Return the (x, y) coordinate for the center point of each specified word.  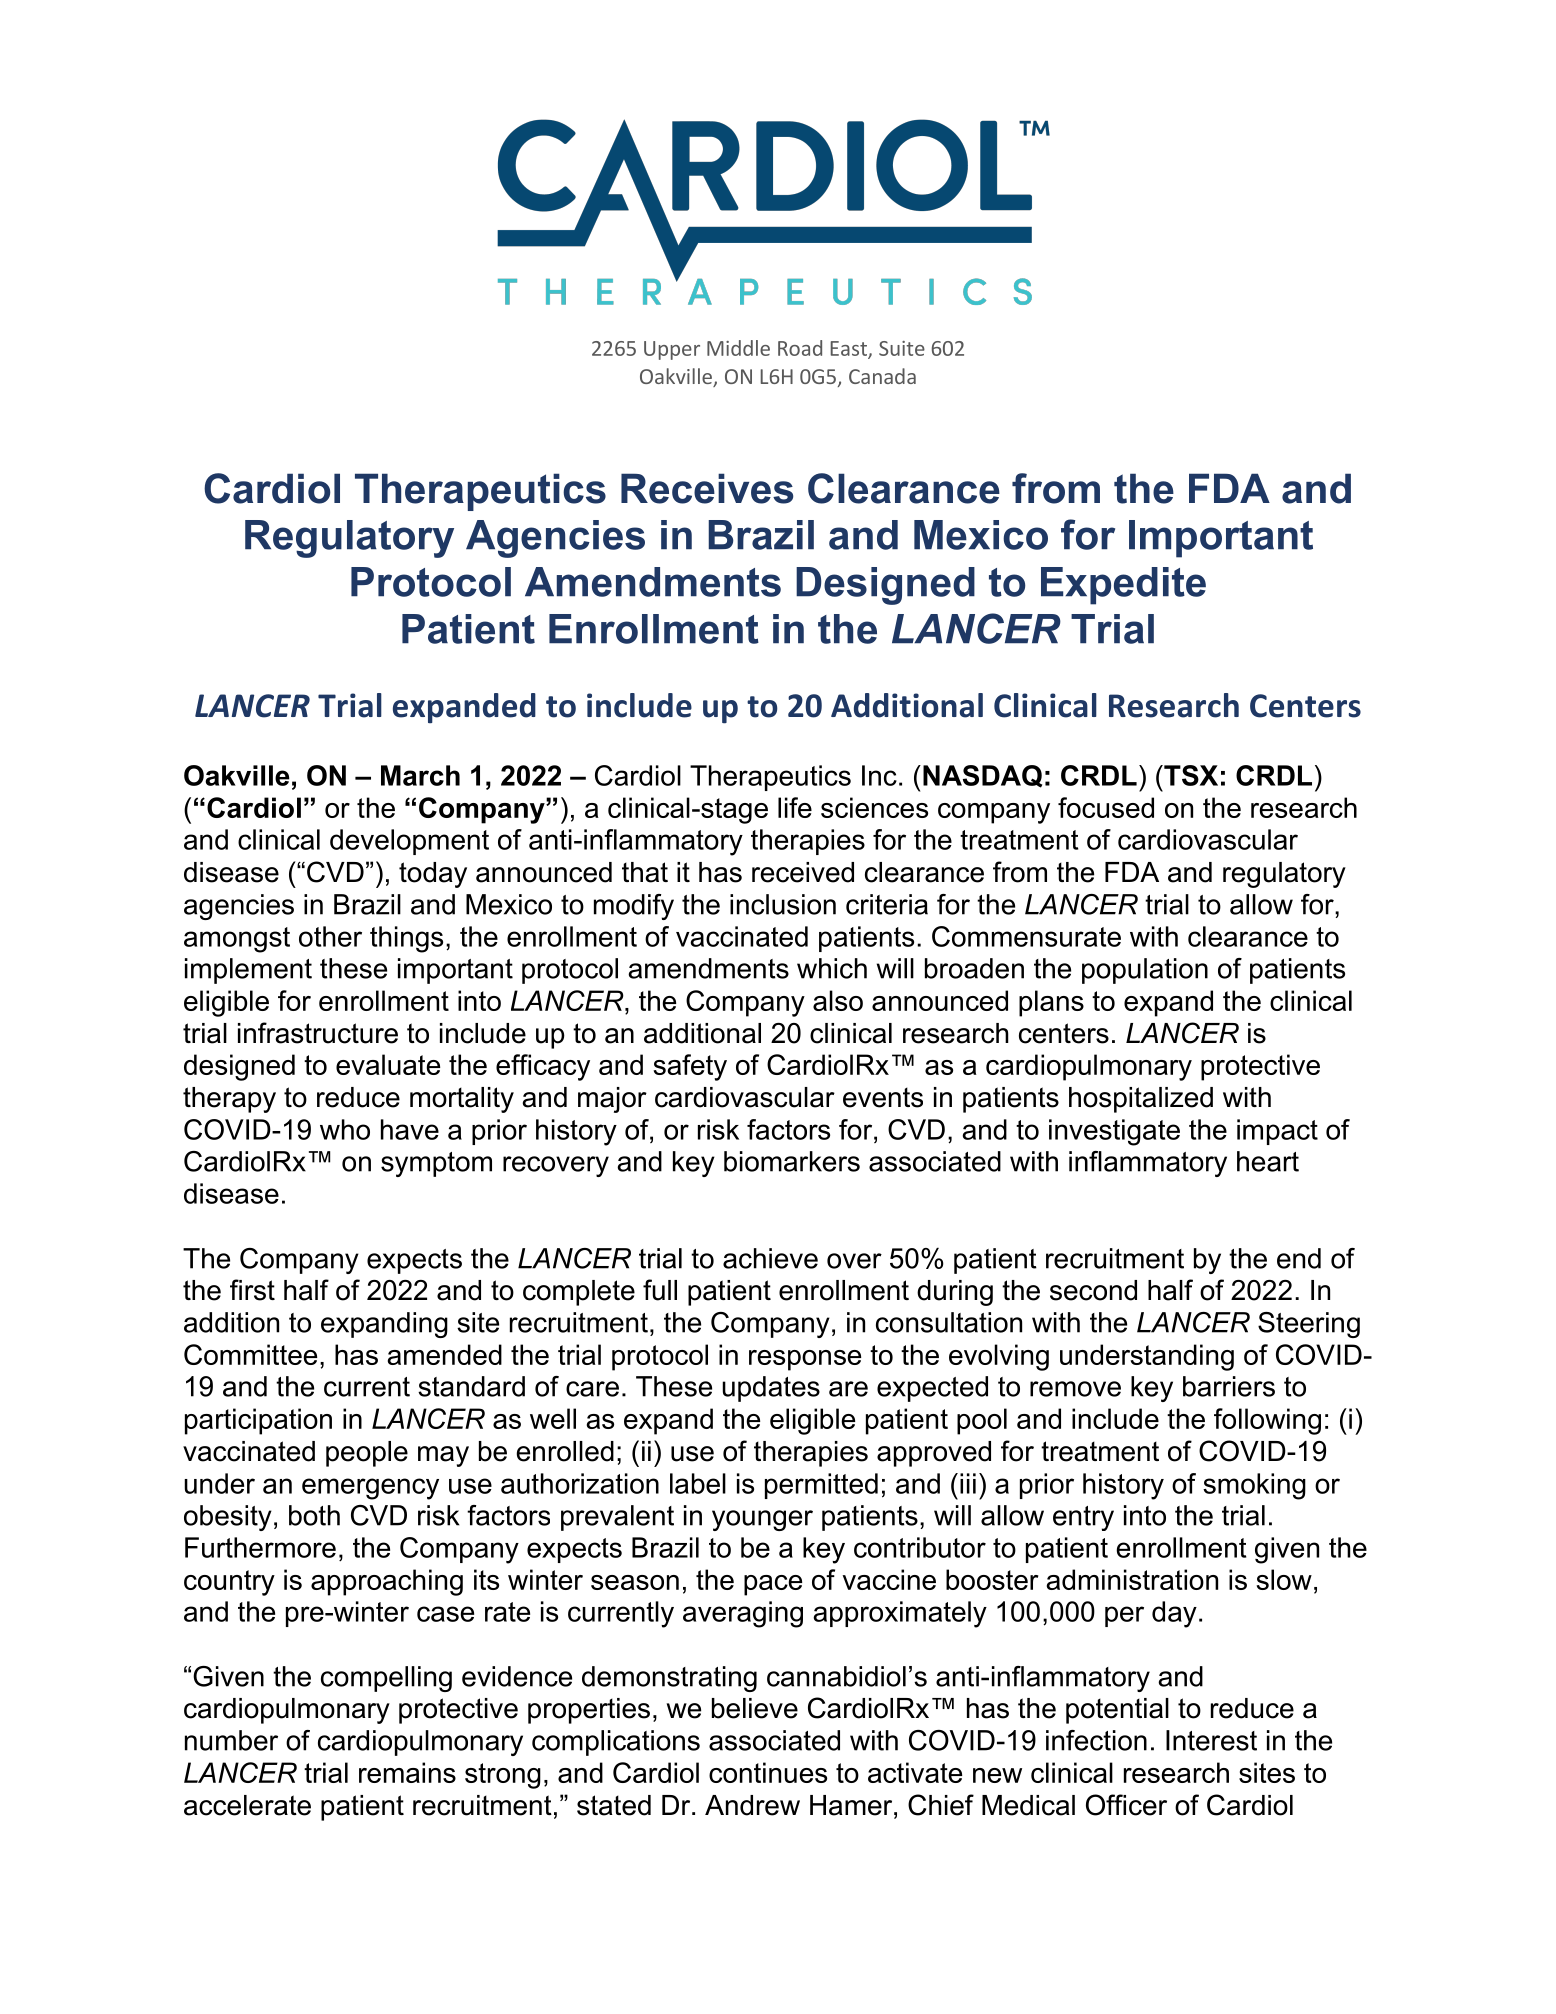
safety (690, 1067)
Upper (672, 350)
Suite (902, 348)
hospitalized (1141, 1100)
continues (768, 1772)
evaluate (388, 1064)
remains (407, 1772)
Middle (738, 348)
